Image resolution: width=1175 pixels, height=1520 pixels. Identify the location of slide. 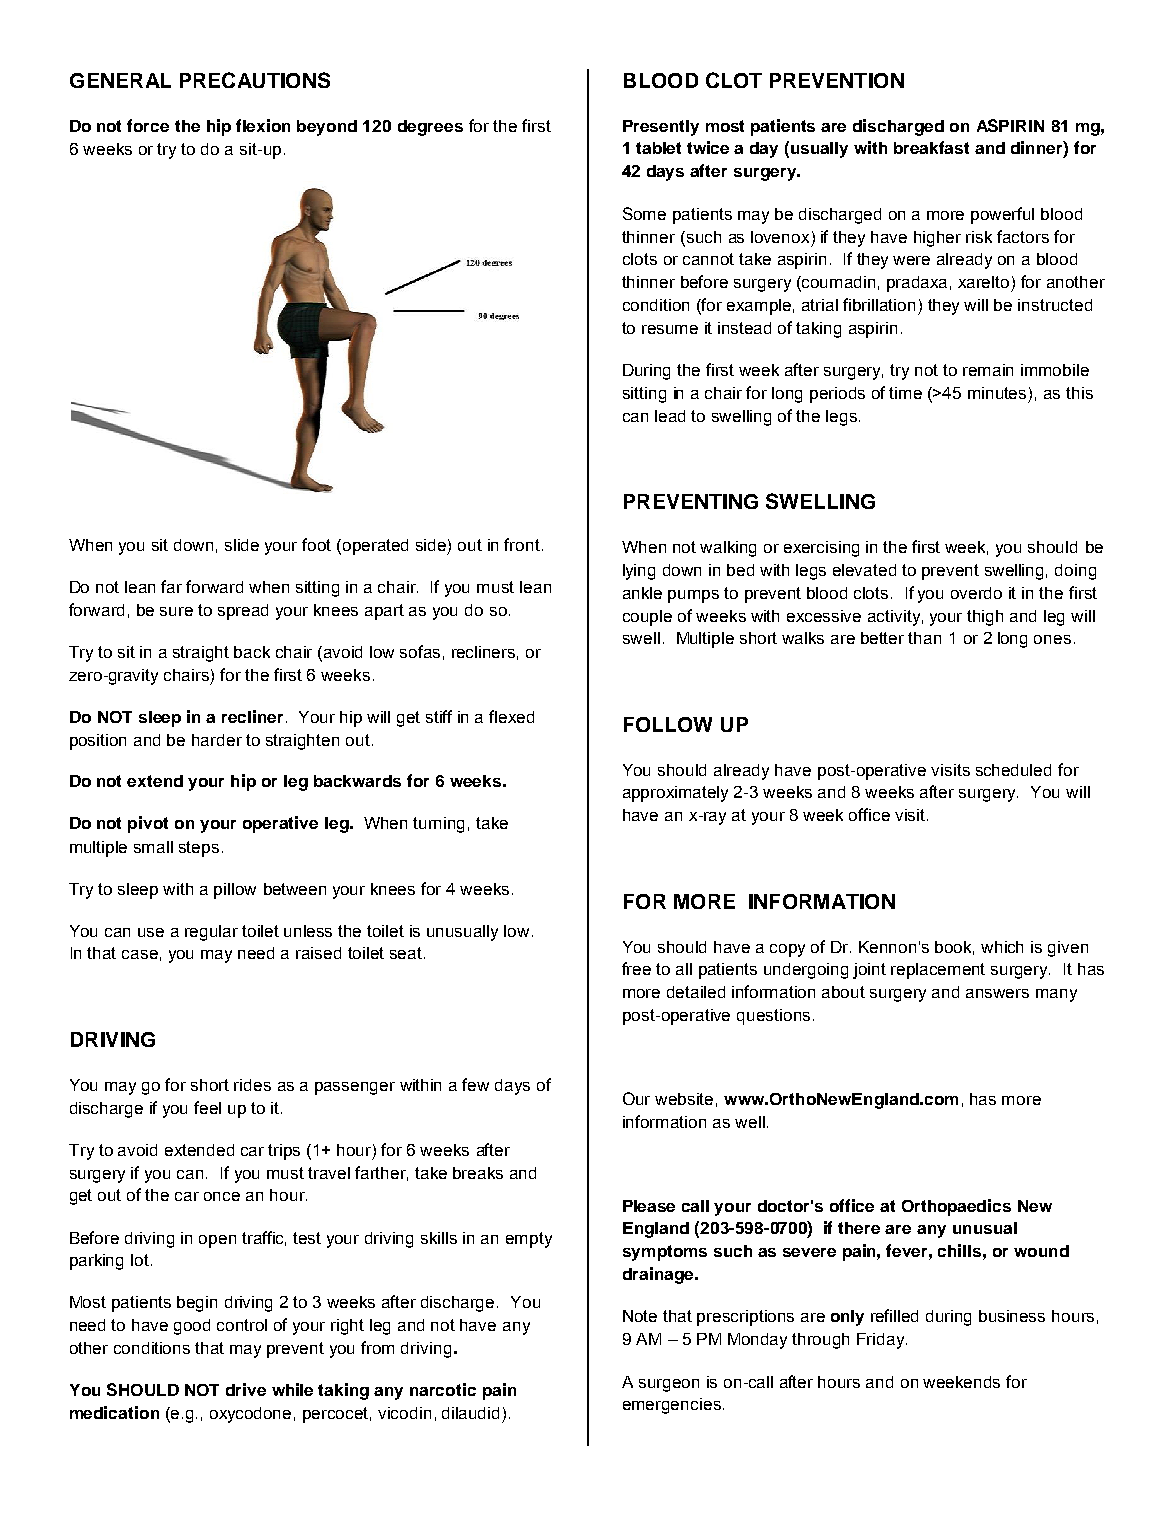
(242, 545).
